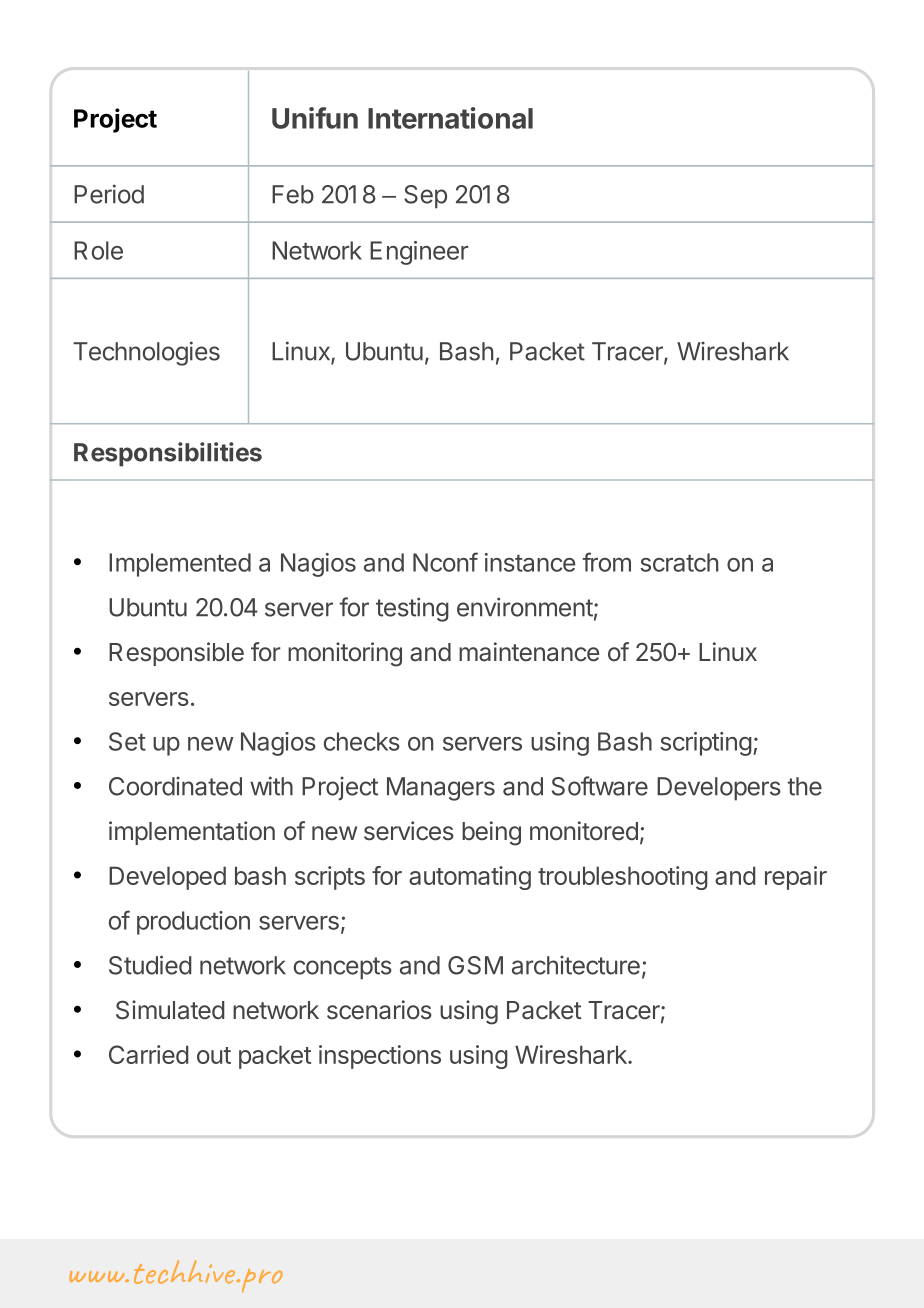  Describe the element at coordinates (168, 454) in the screenshot. I see `Responsibilities` at that location.
